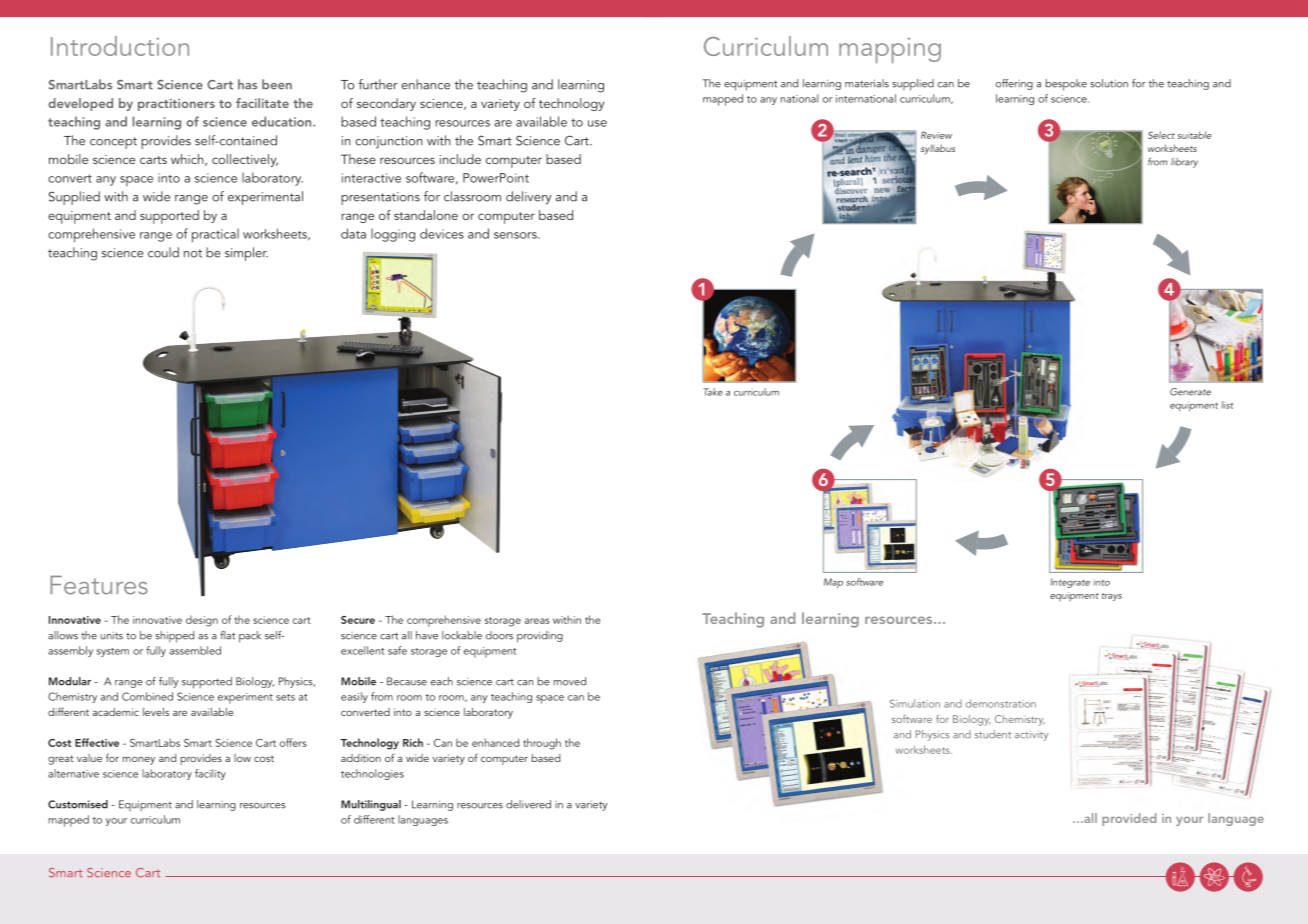 This screenshot has width=1308, height=924. Describe the element at coordinates (529, 198) in the screenshot. I see `delivery` at that location.
